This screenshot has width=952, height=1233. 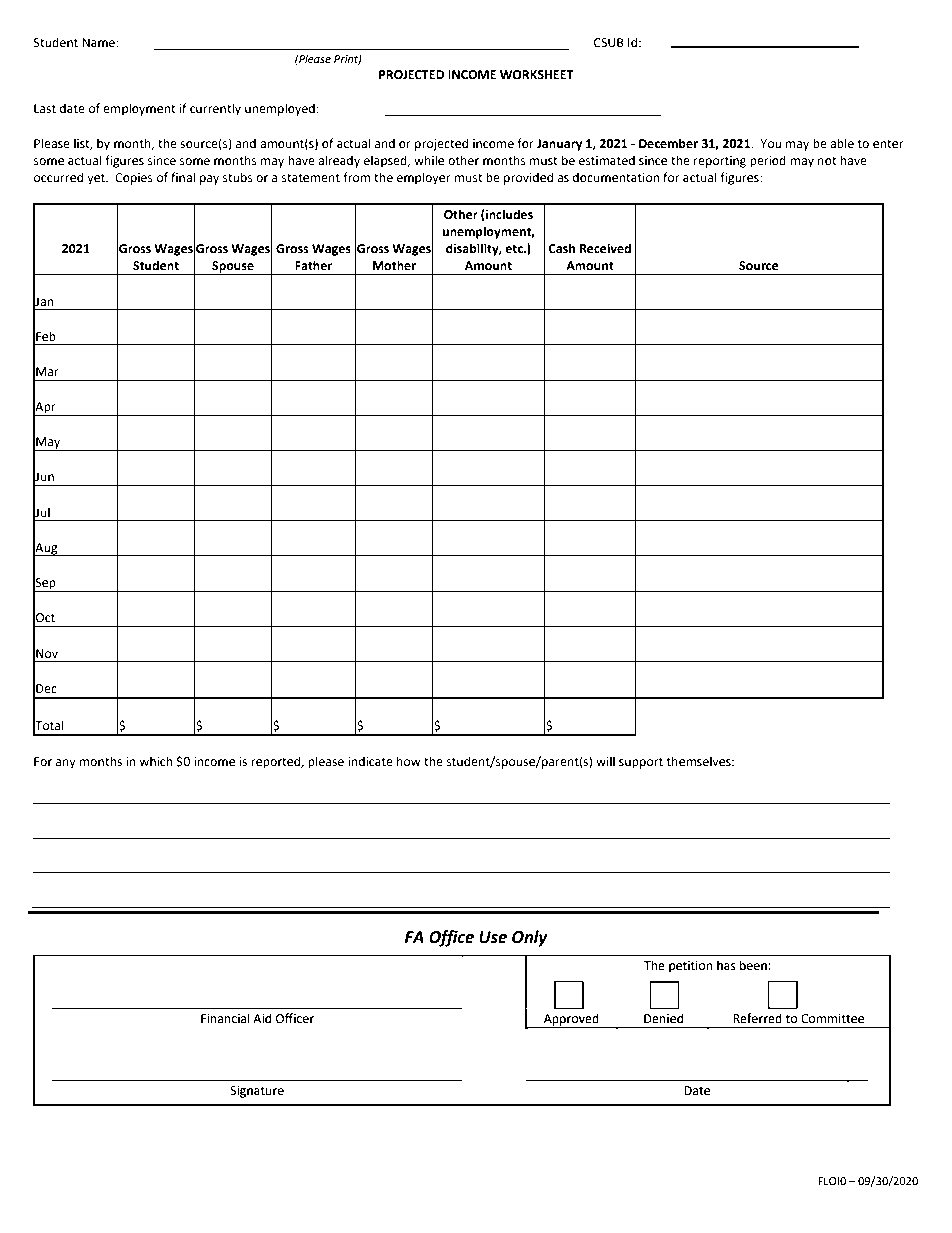 What do you see at coordinates (571, 1020) in the screenshot?
I see `Approved` at bounding box center [571, 1020].
